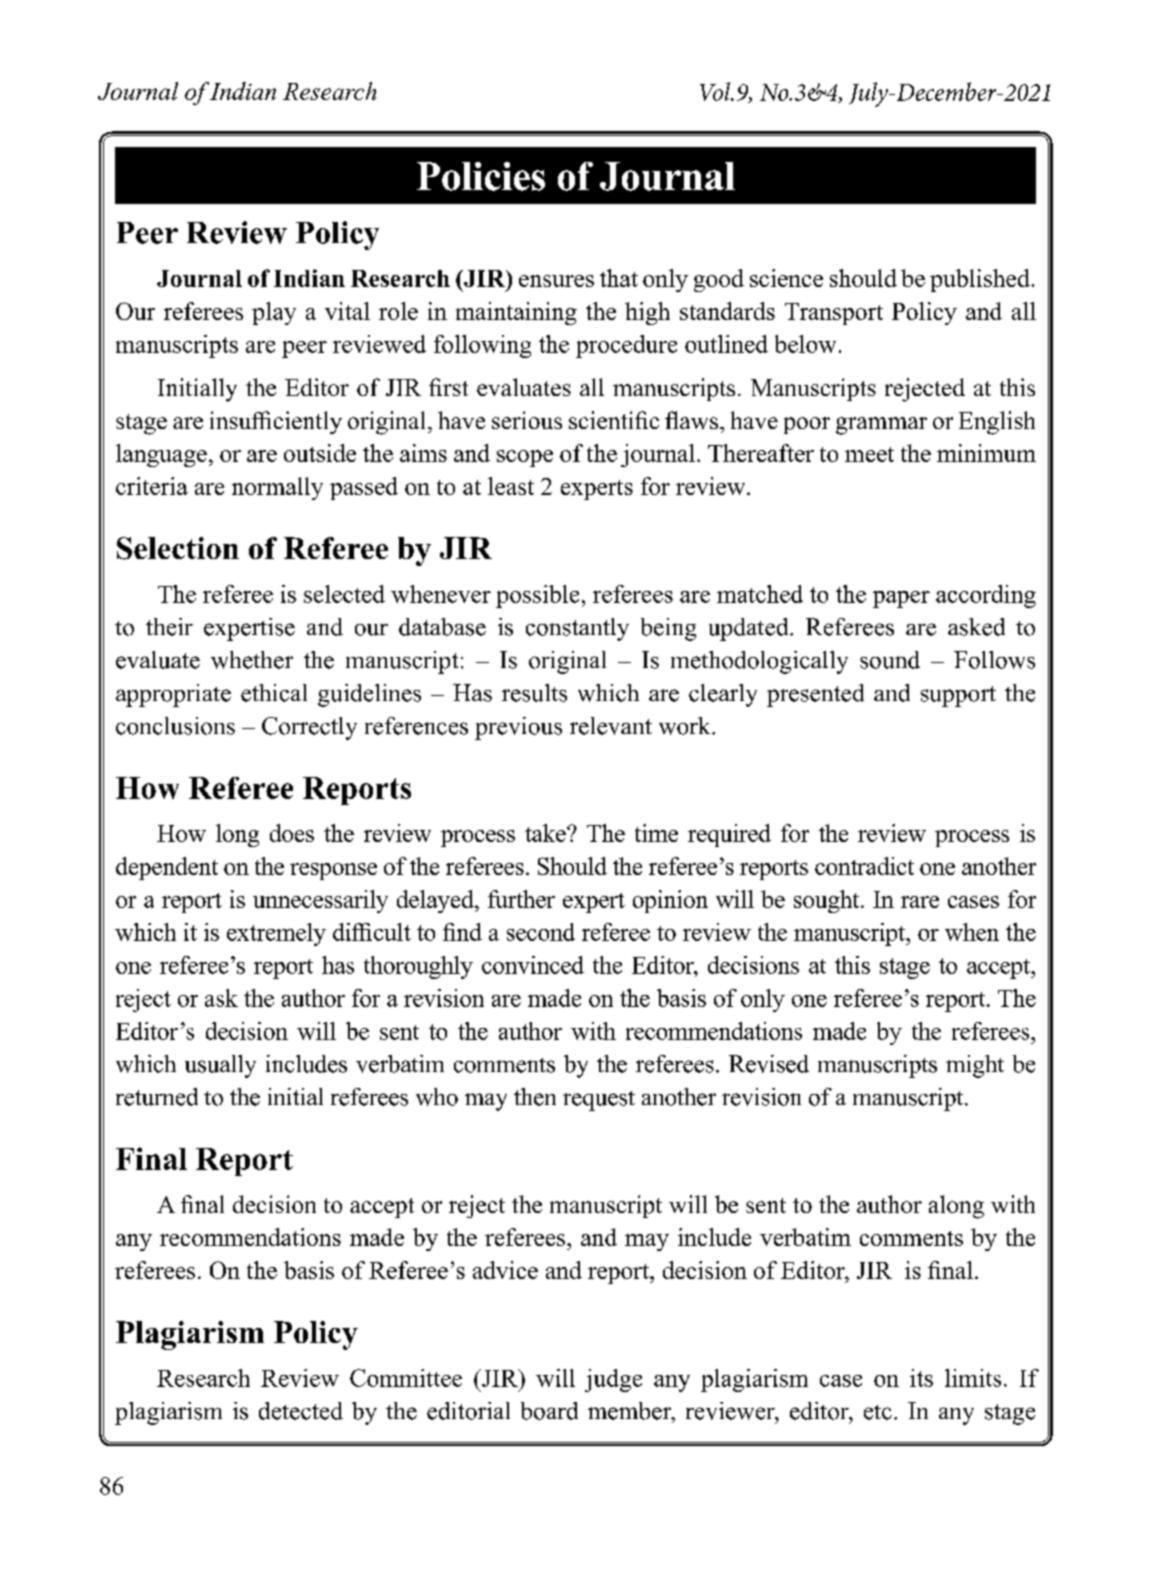 The image size is (1151, 1578). Describe the element at coordinates (864, 866) in the screenshot. I see `contradict` at that location.
